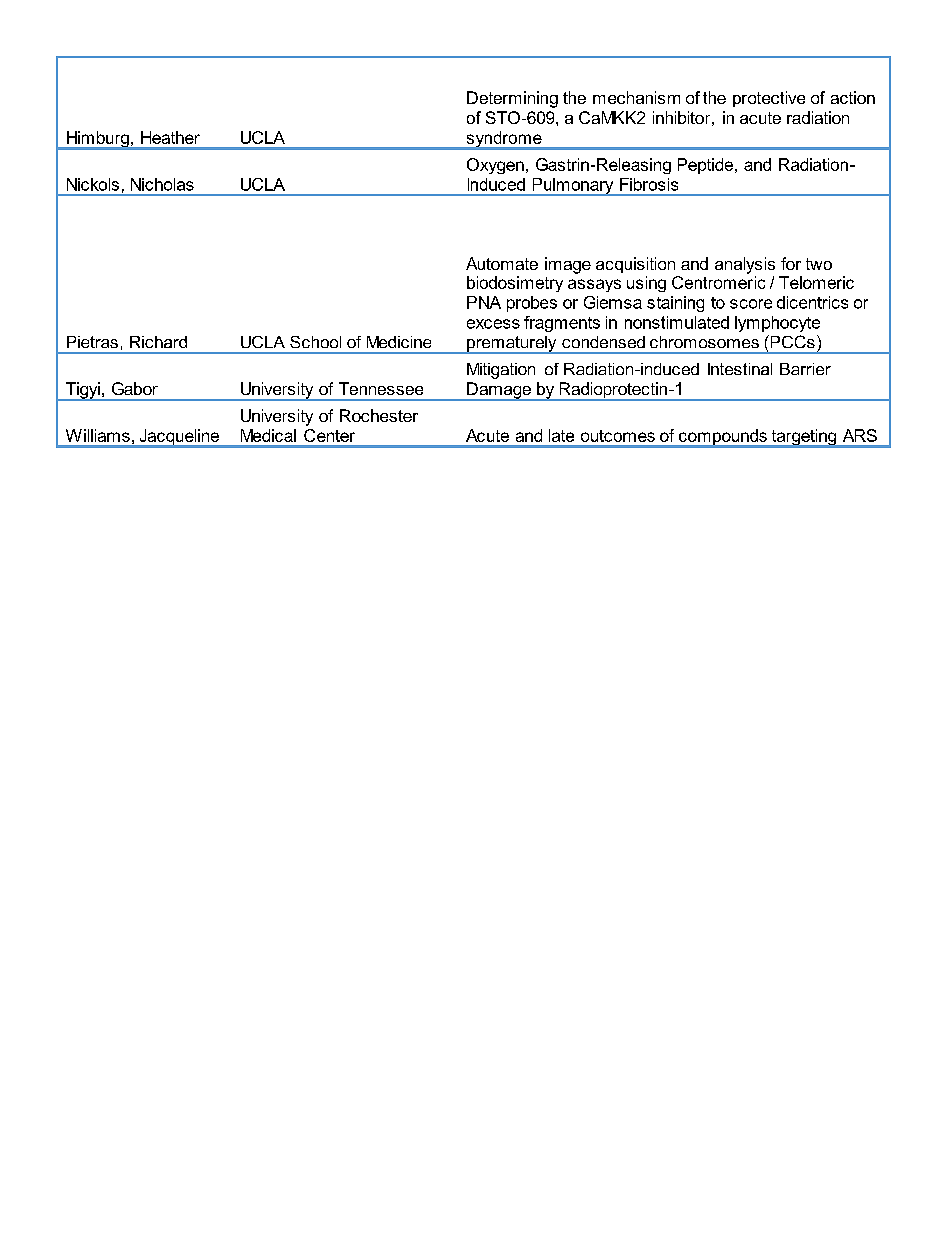 The width and height of the page is (952, 1233). What do you see at coordinates (158, 342) in the page?
I see `Richard` at bounding box center [158, 342].
